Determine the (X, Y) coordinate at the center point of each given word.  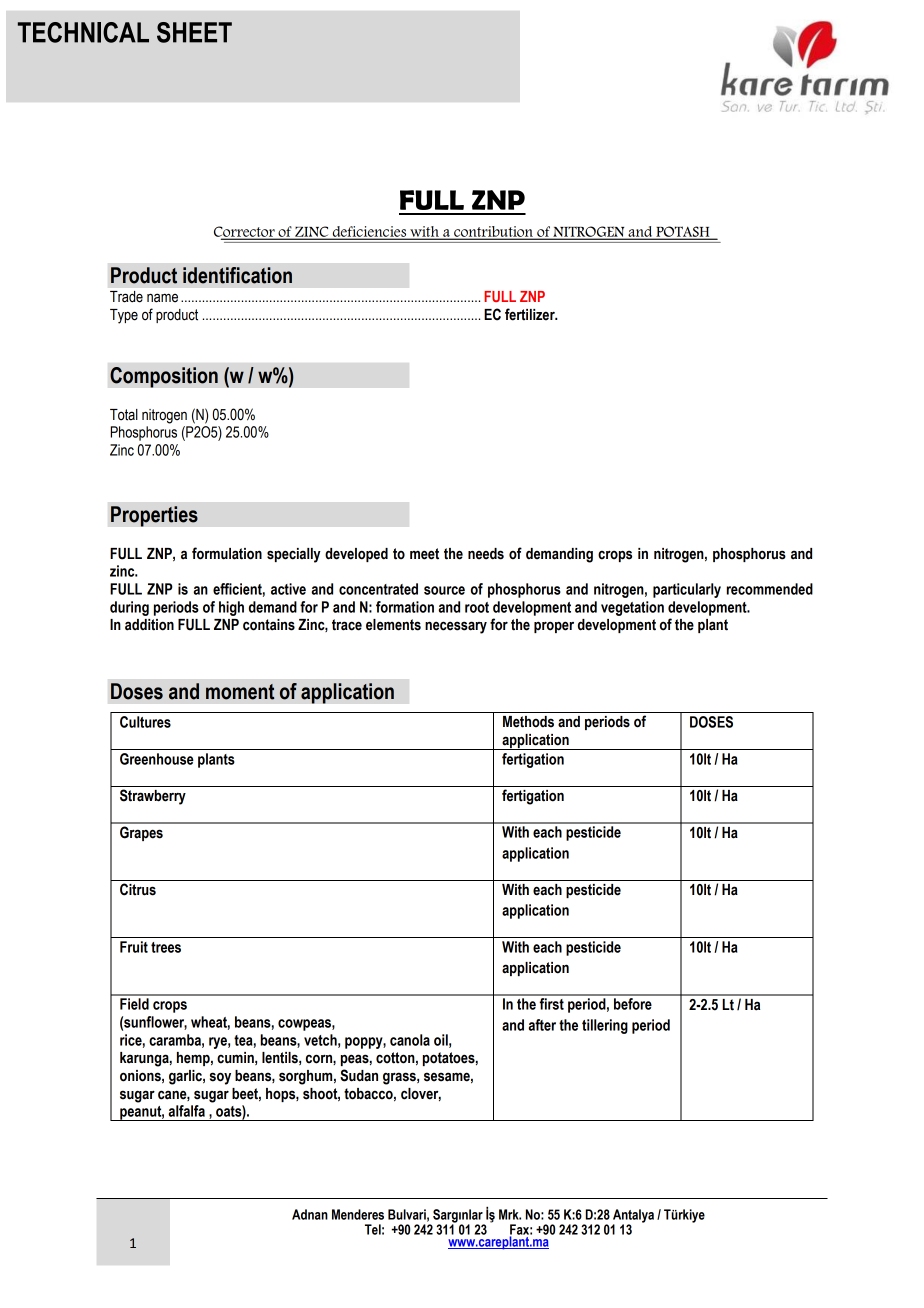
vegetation (632, 608)
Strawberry (153, 797)
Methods (528, 722)
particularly (687, 590)
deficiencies (369, 232)
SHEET (194, 32)
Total (124, 415)
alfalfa (186, 1111)
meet (424, 554)
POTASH (683, 232)
